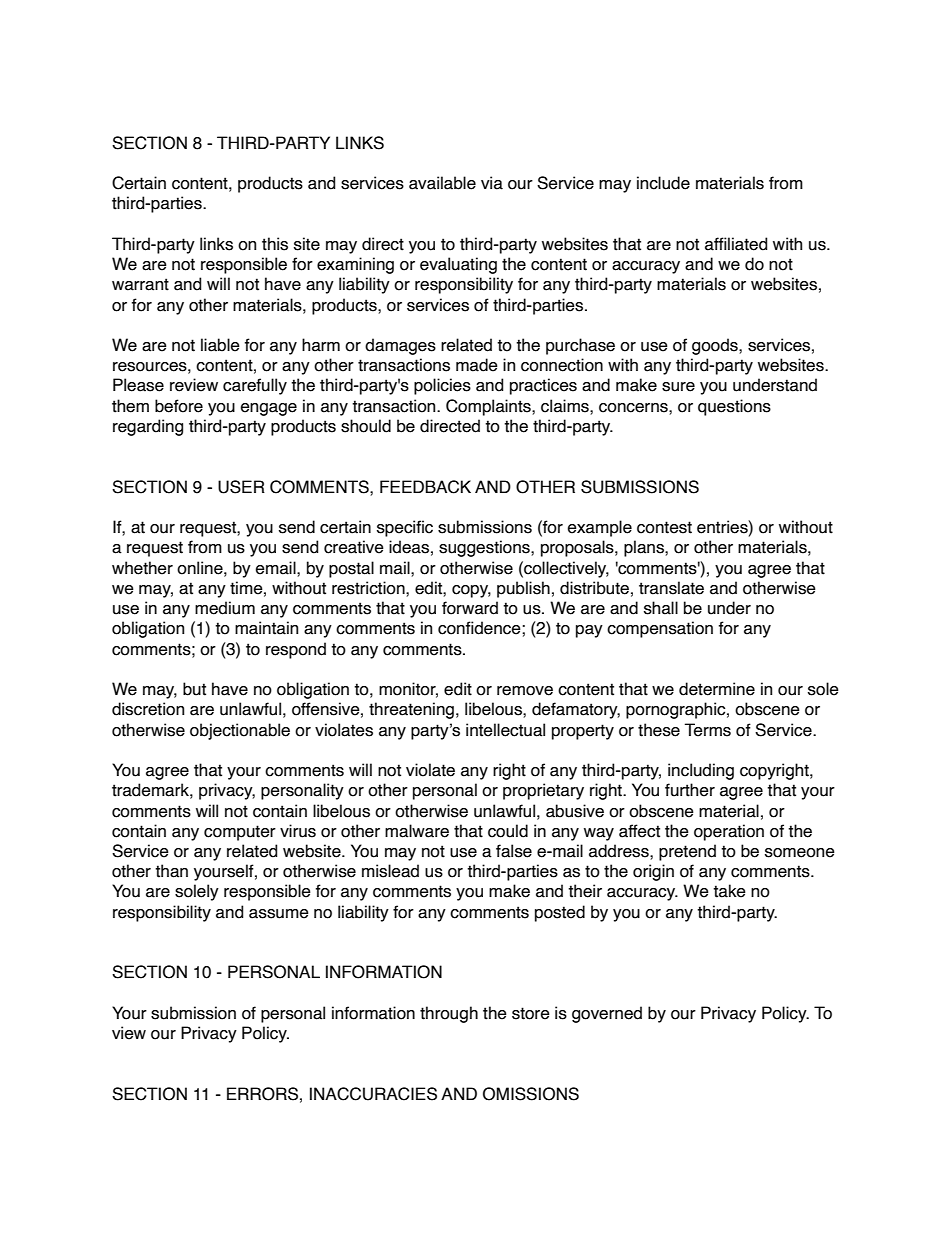 The height and width of the page is (1233, 952). Describe the element at coordinates (736, 244) in the page. I see `affiliated` at that location.
